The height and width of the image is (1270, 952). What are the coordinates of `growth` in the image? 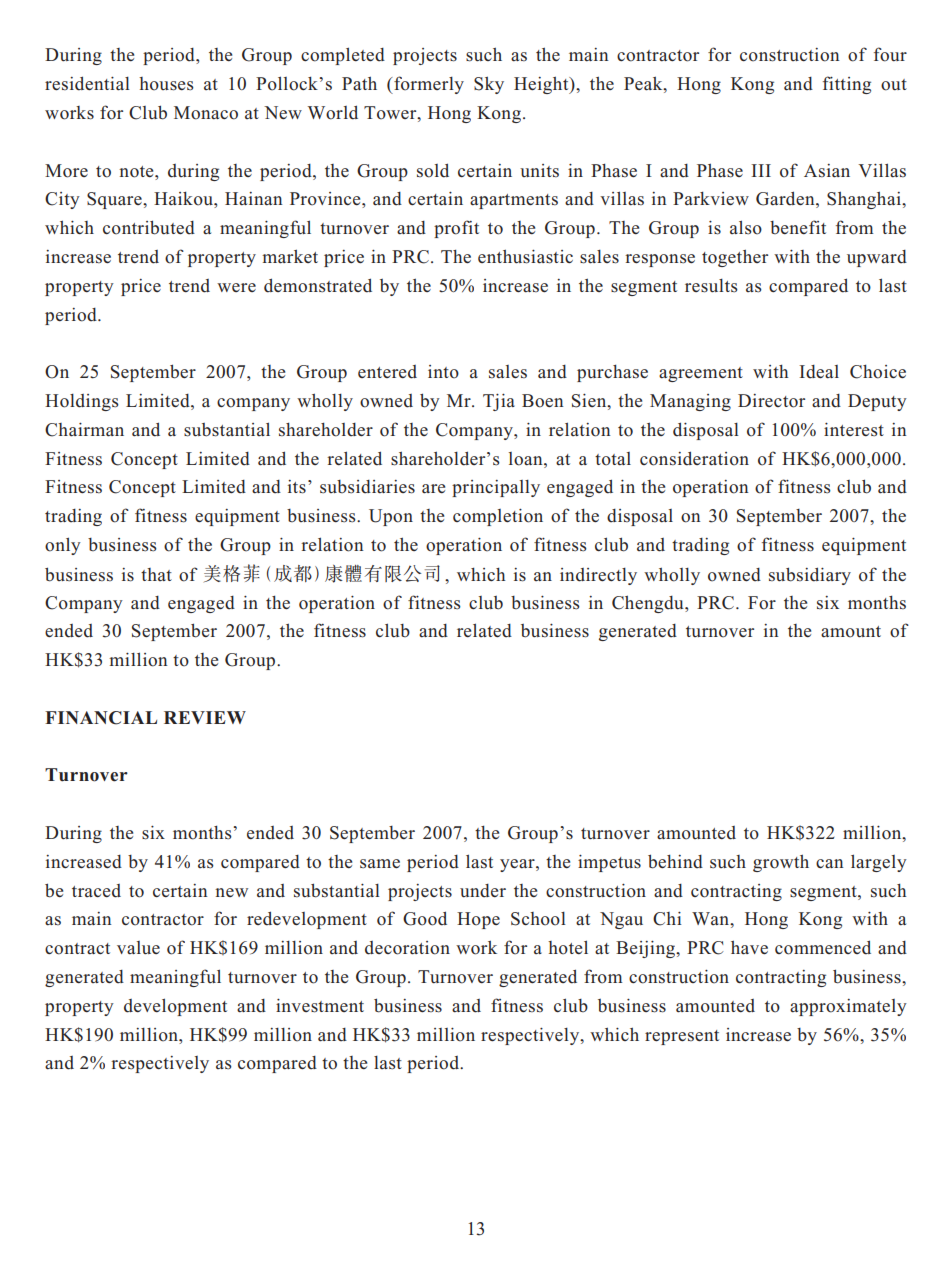 It's located at (781, 863).
